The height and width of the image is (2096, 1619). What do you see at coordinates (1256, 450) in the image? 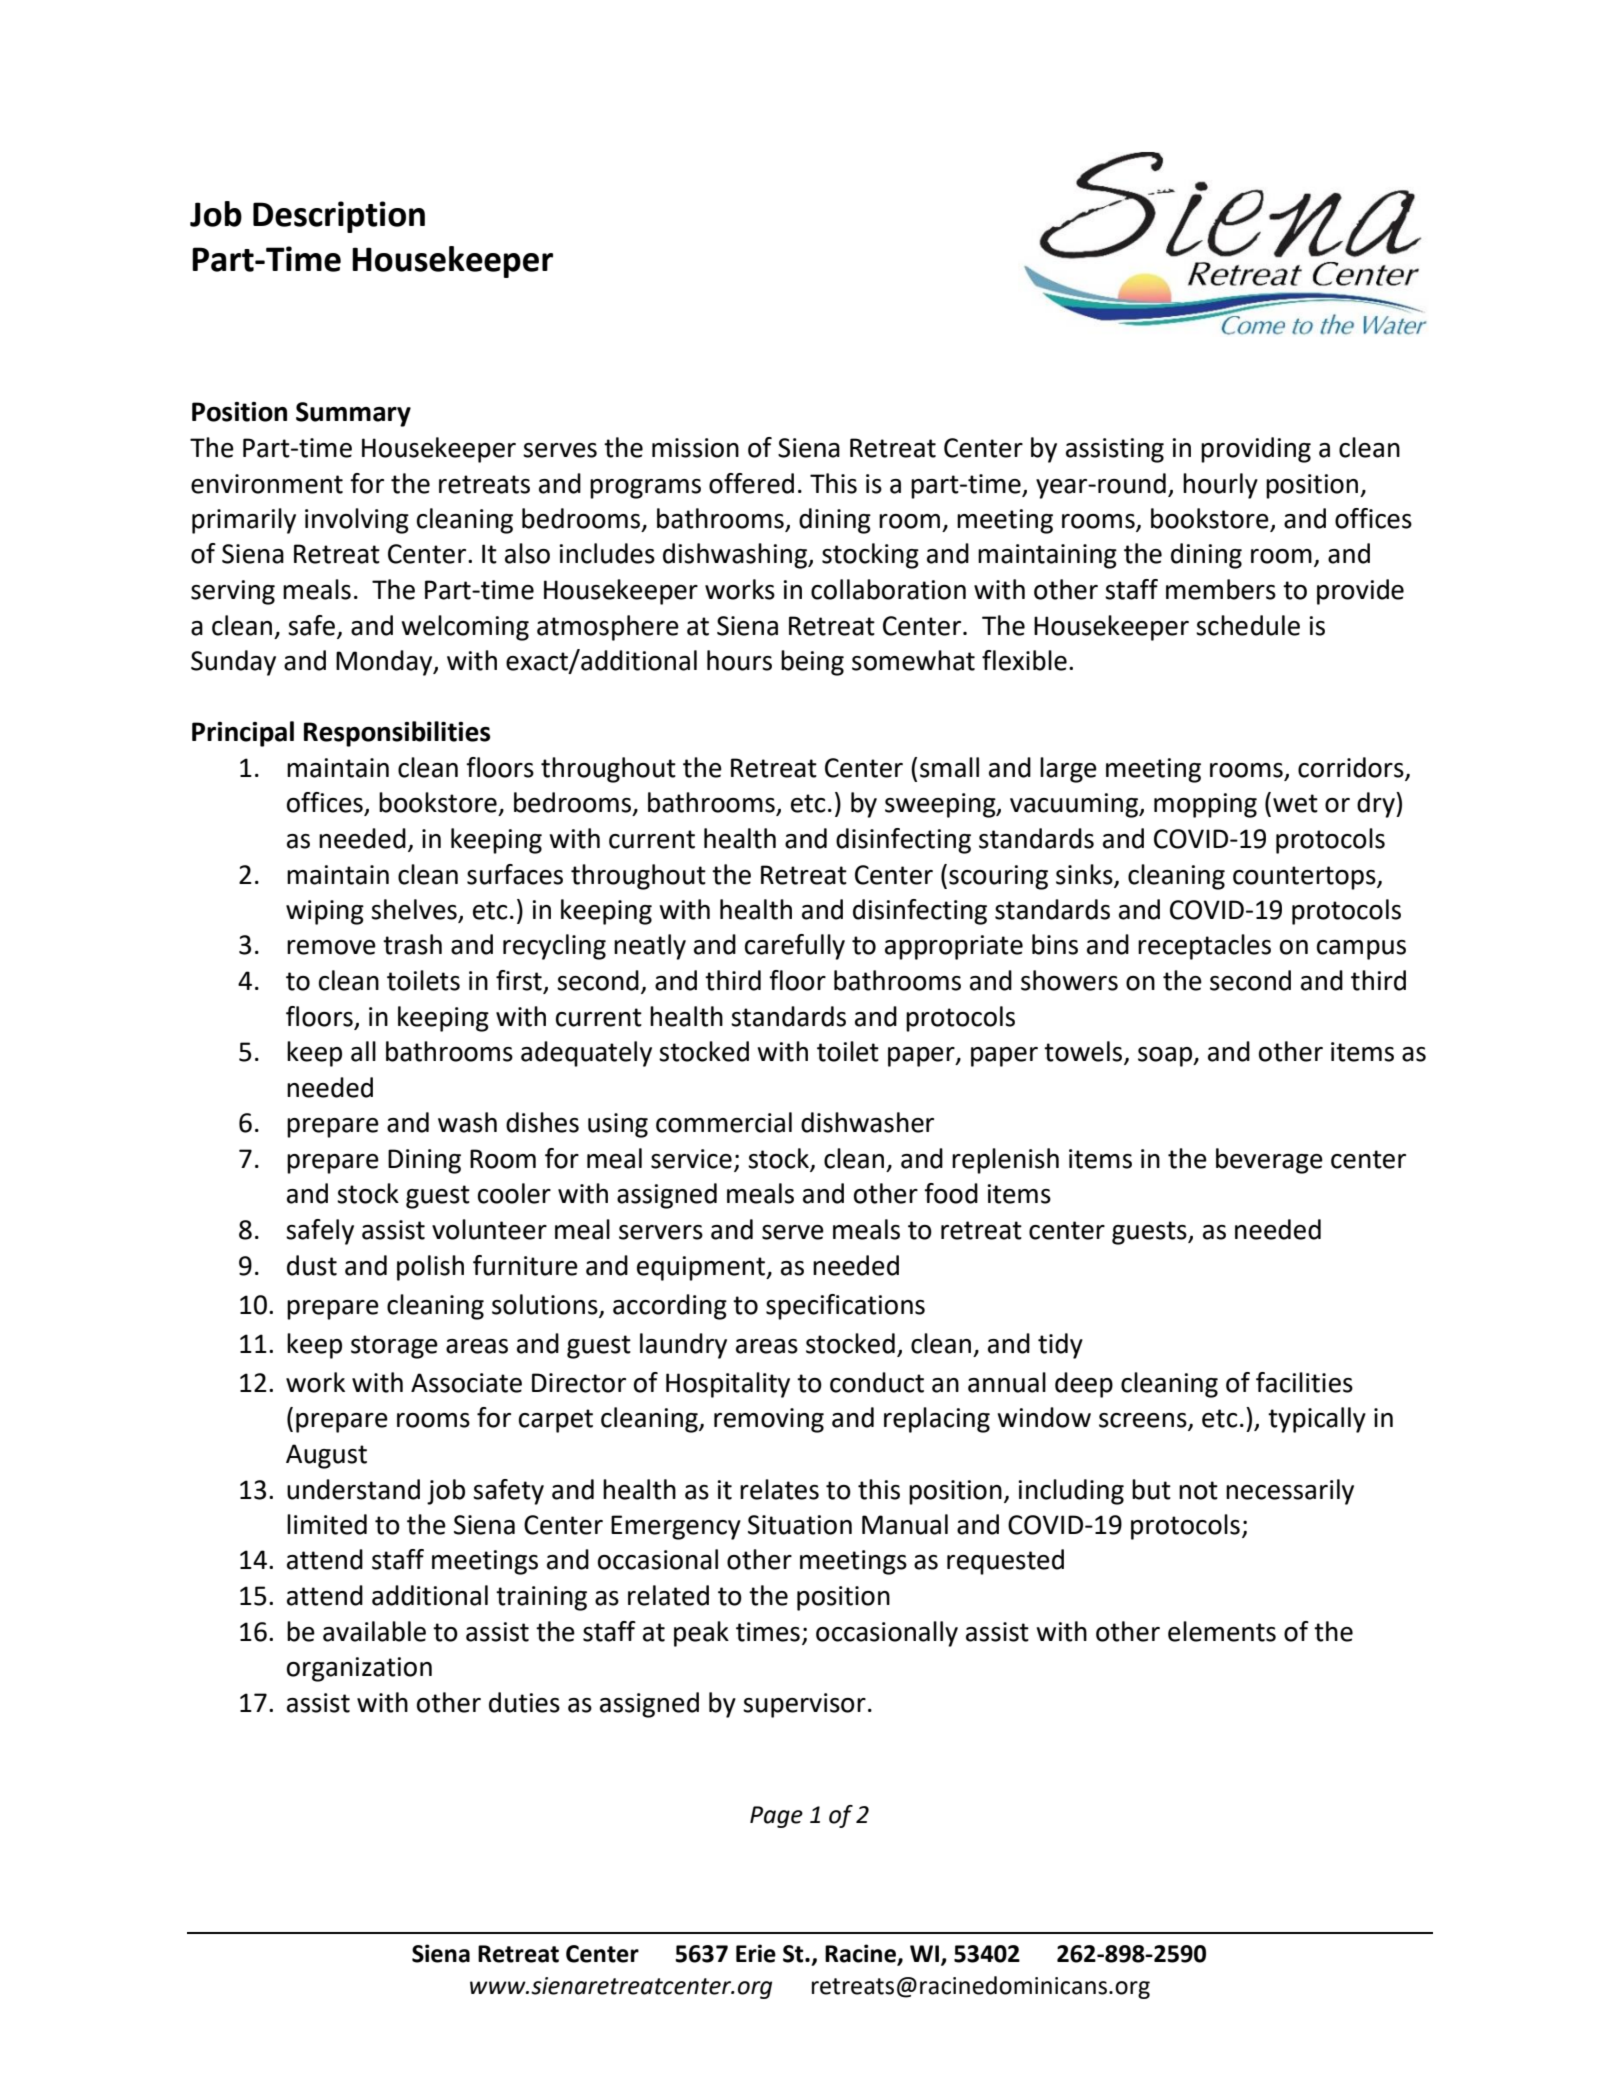
I see `providing` at bounding box center [1256, 450].
